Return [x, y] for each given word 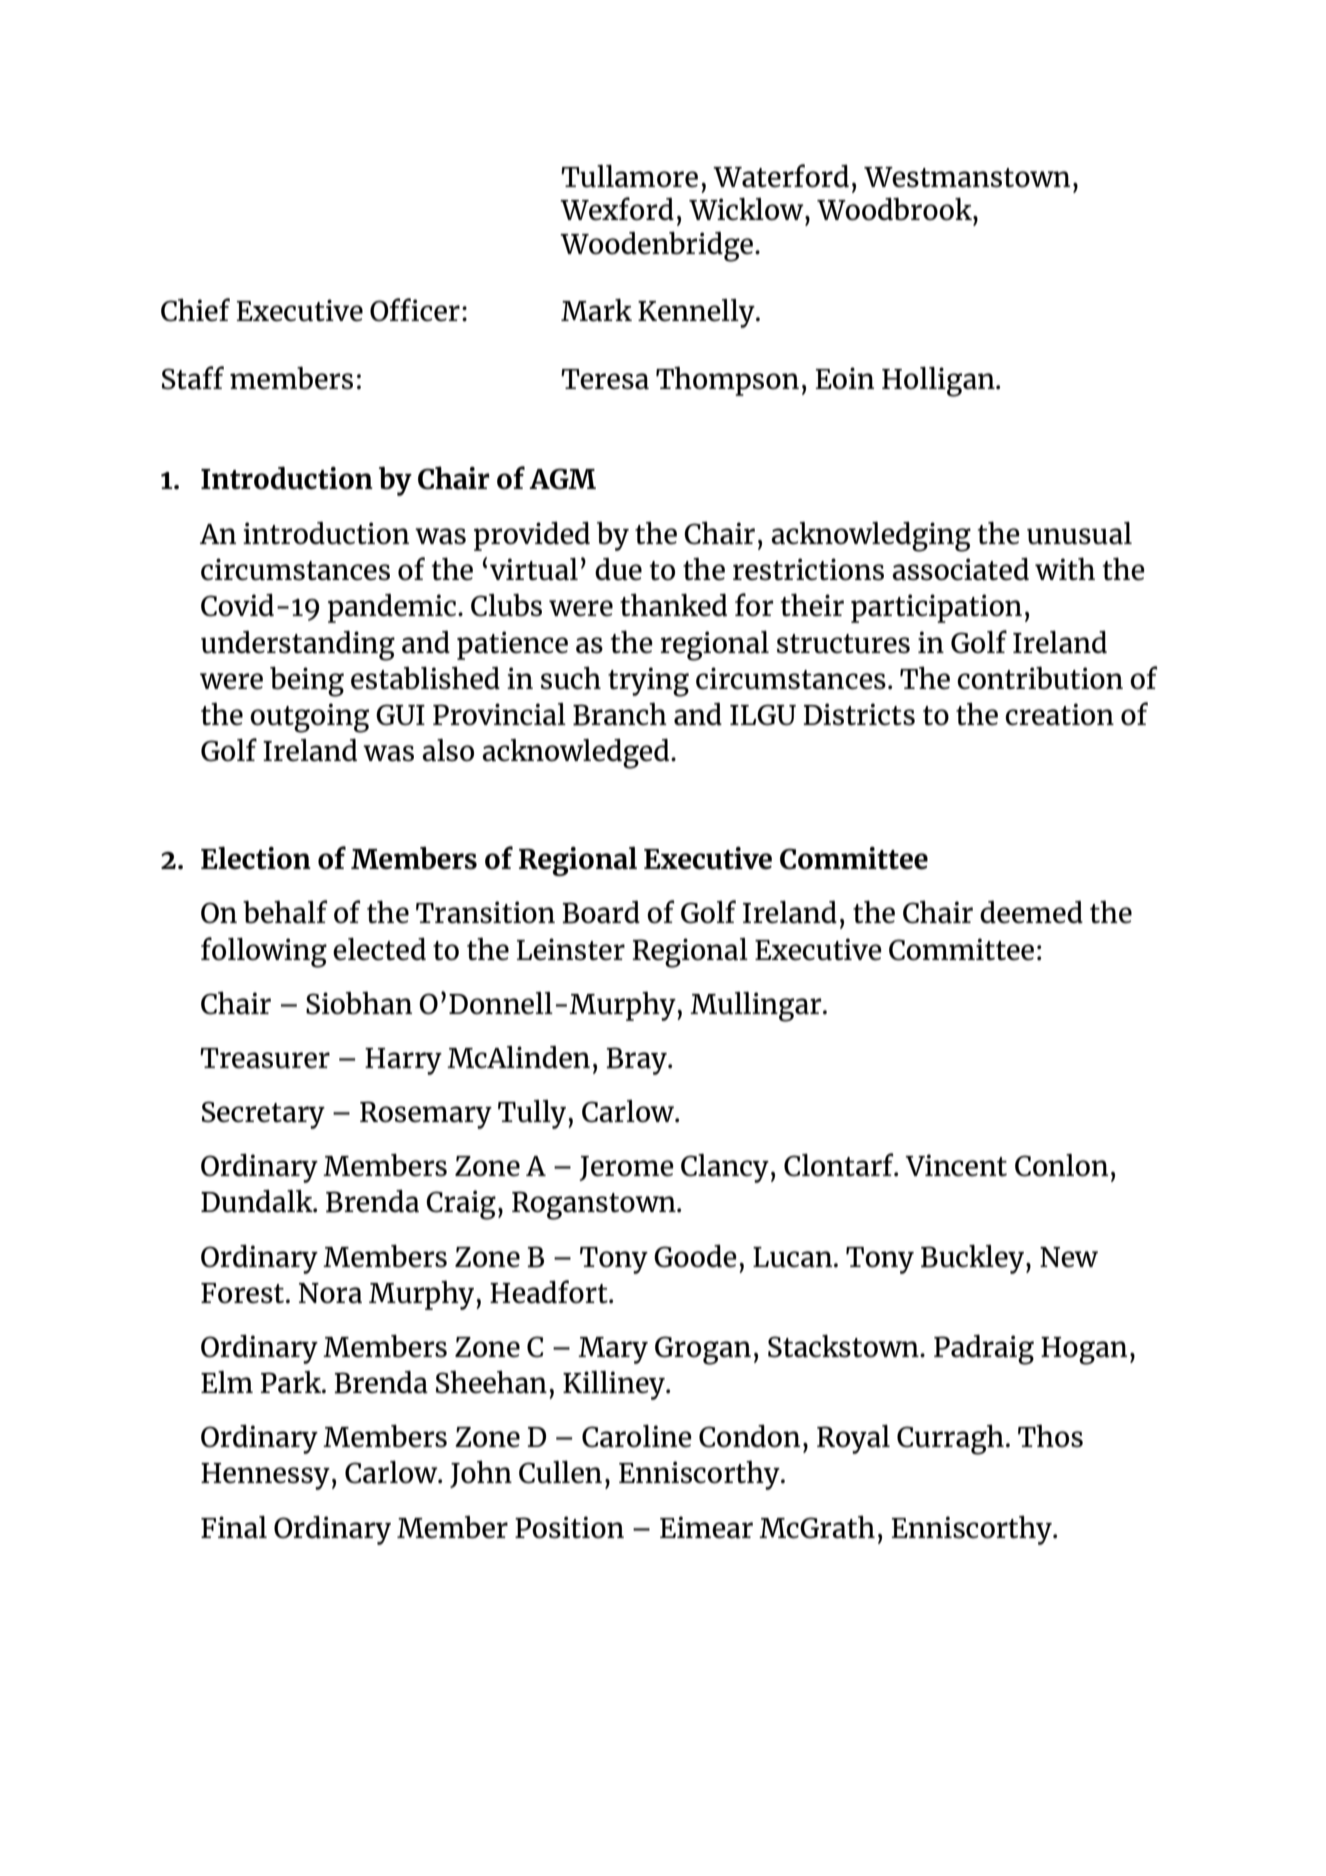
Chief [195, 310]
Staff [193, 378]
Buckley [972, 1259]
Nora [330, 1293]
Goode [695, 1256]
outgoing [309, 718]
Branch [620, 714]
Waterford [781, 176]
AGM [562, 479]
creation [1059, 714]
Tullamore [629, 176]
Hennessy [265, 1476]
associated [960, 569]
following [264, 952]
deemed [1031, 912]
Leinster [571, 949]
